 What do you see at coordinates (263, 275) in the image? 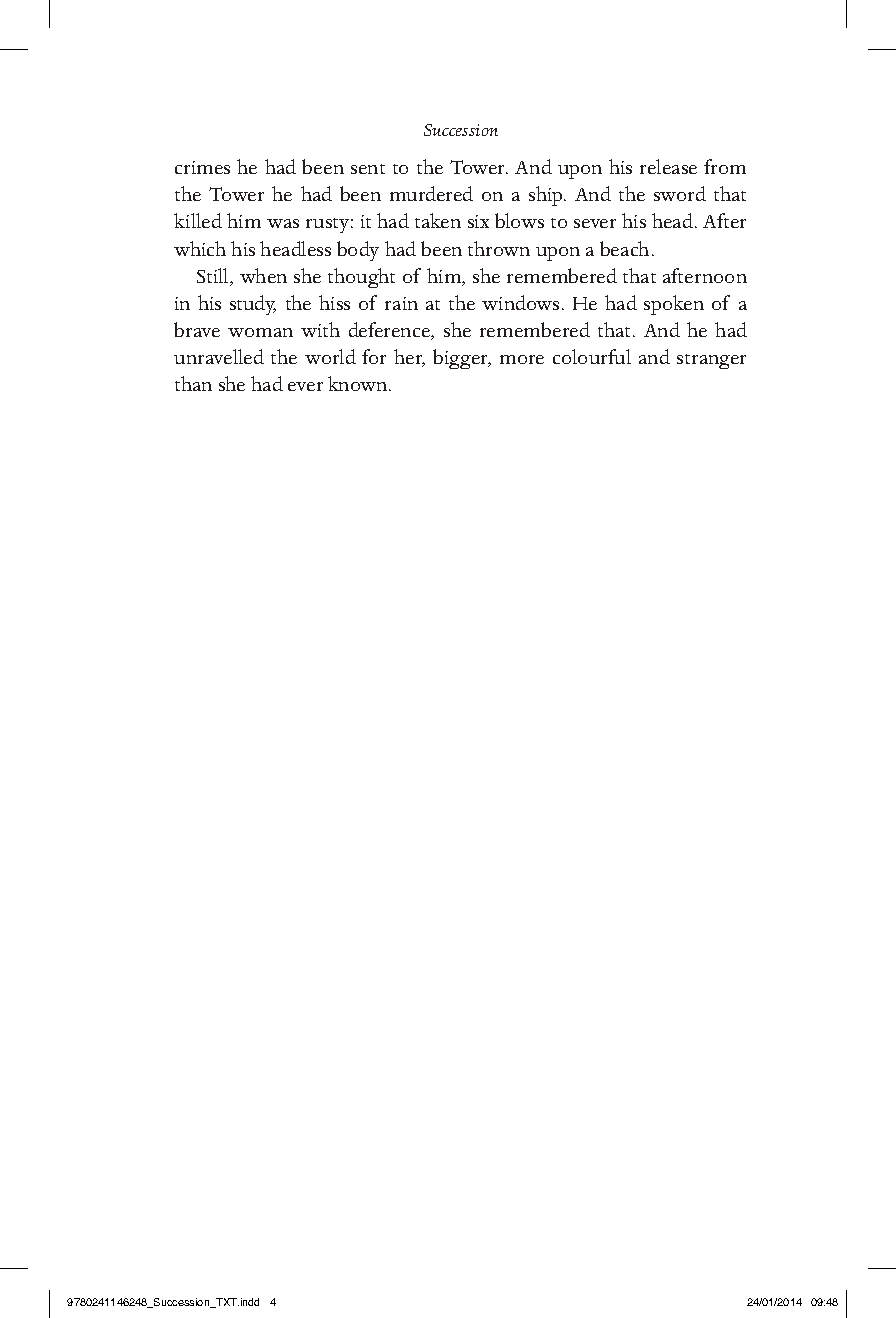
I see `when` at bounding box center [263, 275].
